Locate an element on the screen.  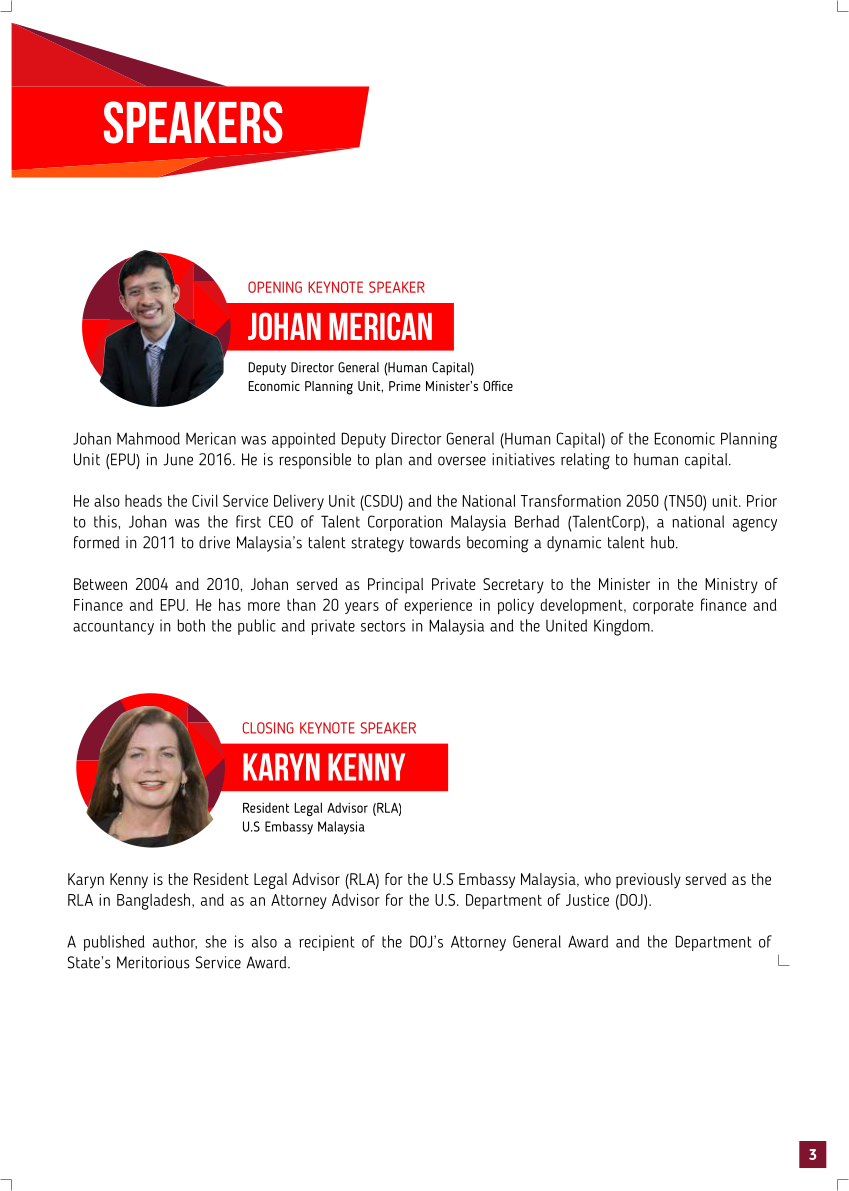
Prime is located at coordinates (405, 386).
